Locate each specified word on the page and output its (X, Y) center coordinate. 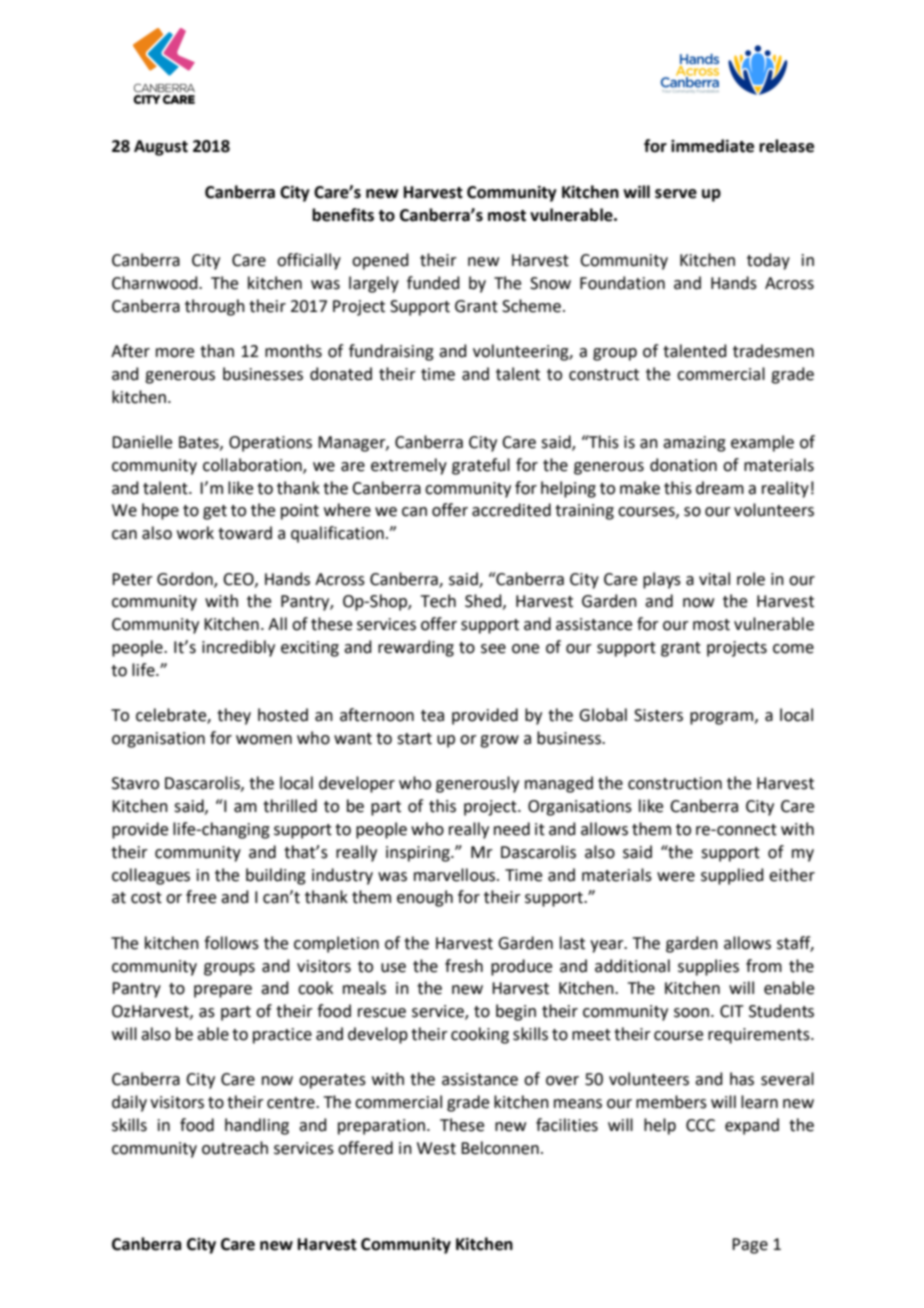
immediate (712, 146)
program (721, 718)
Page (750, 1246)
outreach (235, 1148)
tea (432, 716)
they (234, 716)
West (436, 1148)
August (161, 148)
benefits (343, 215)
